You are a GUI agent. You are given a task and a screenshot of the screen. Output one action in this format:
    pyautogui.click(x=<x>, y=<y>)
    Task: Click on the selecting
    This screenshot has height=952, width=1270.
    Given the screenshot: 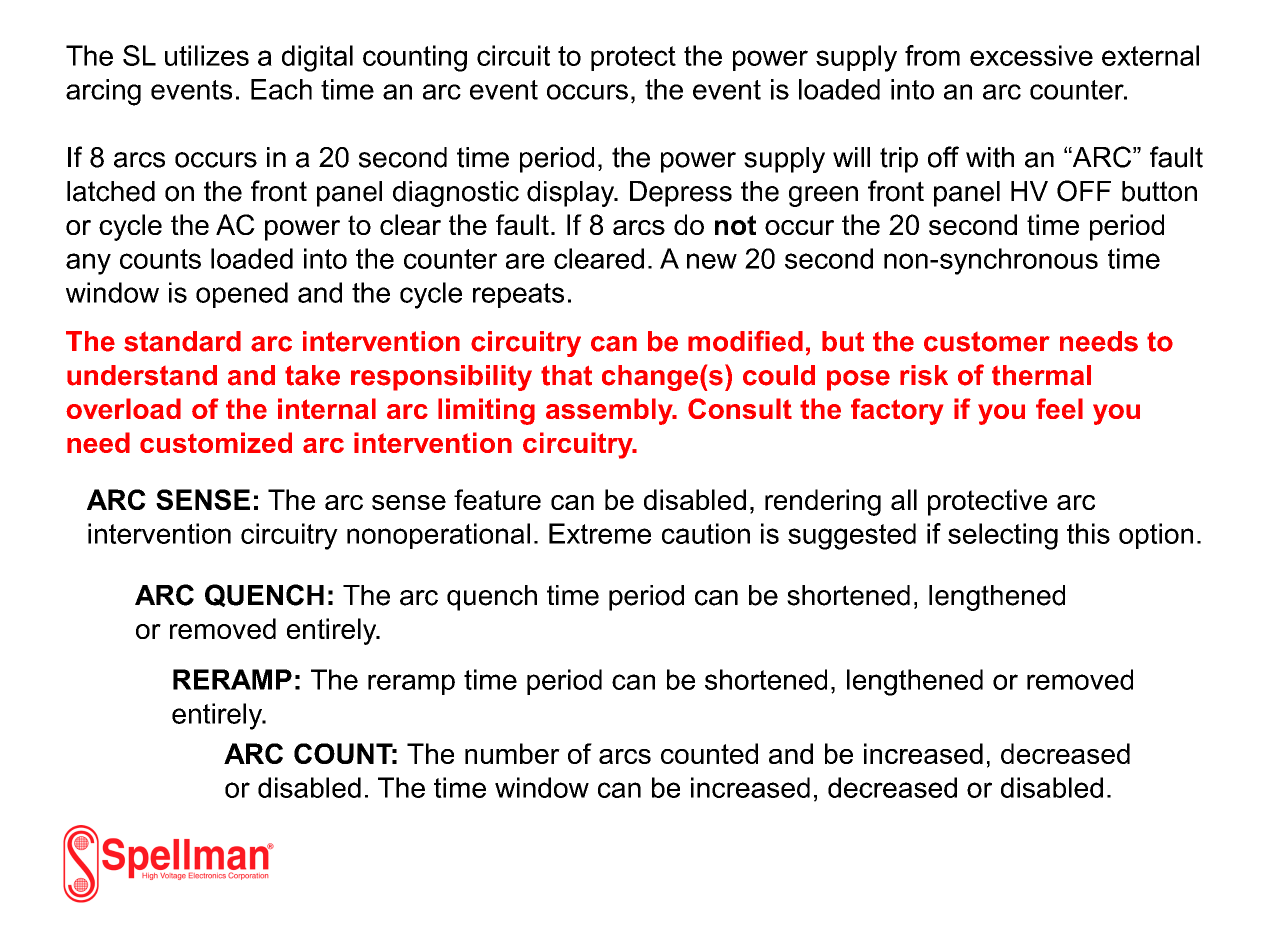 What is the action you would take?
    pyautogui.click(x=1003, y=536)
